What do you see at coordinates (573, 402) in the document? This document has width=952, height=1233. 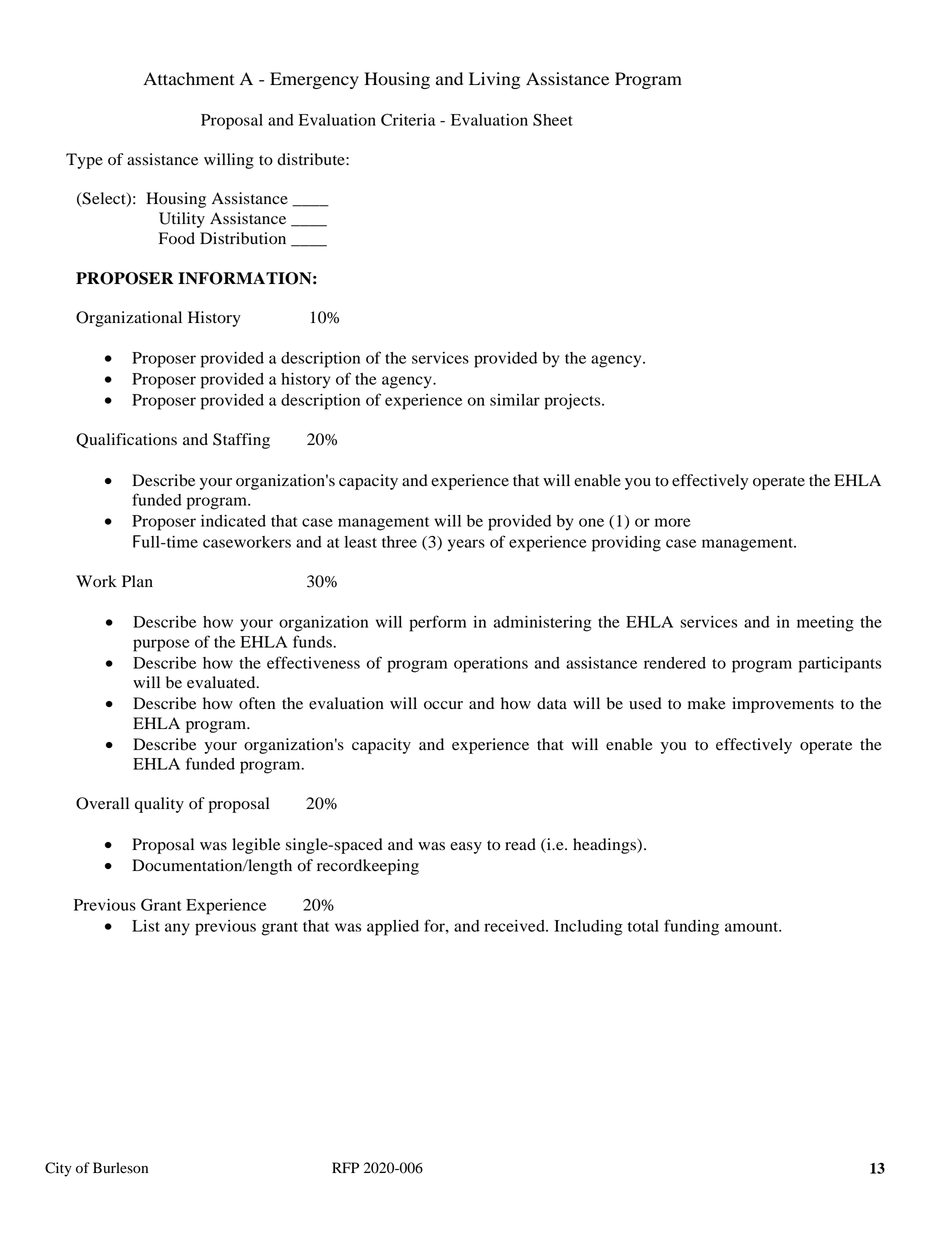 I see `projects` at bounding box center [573, 402].
